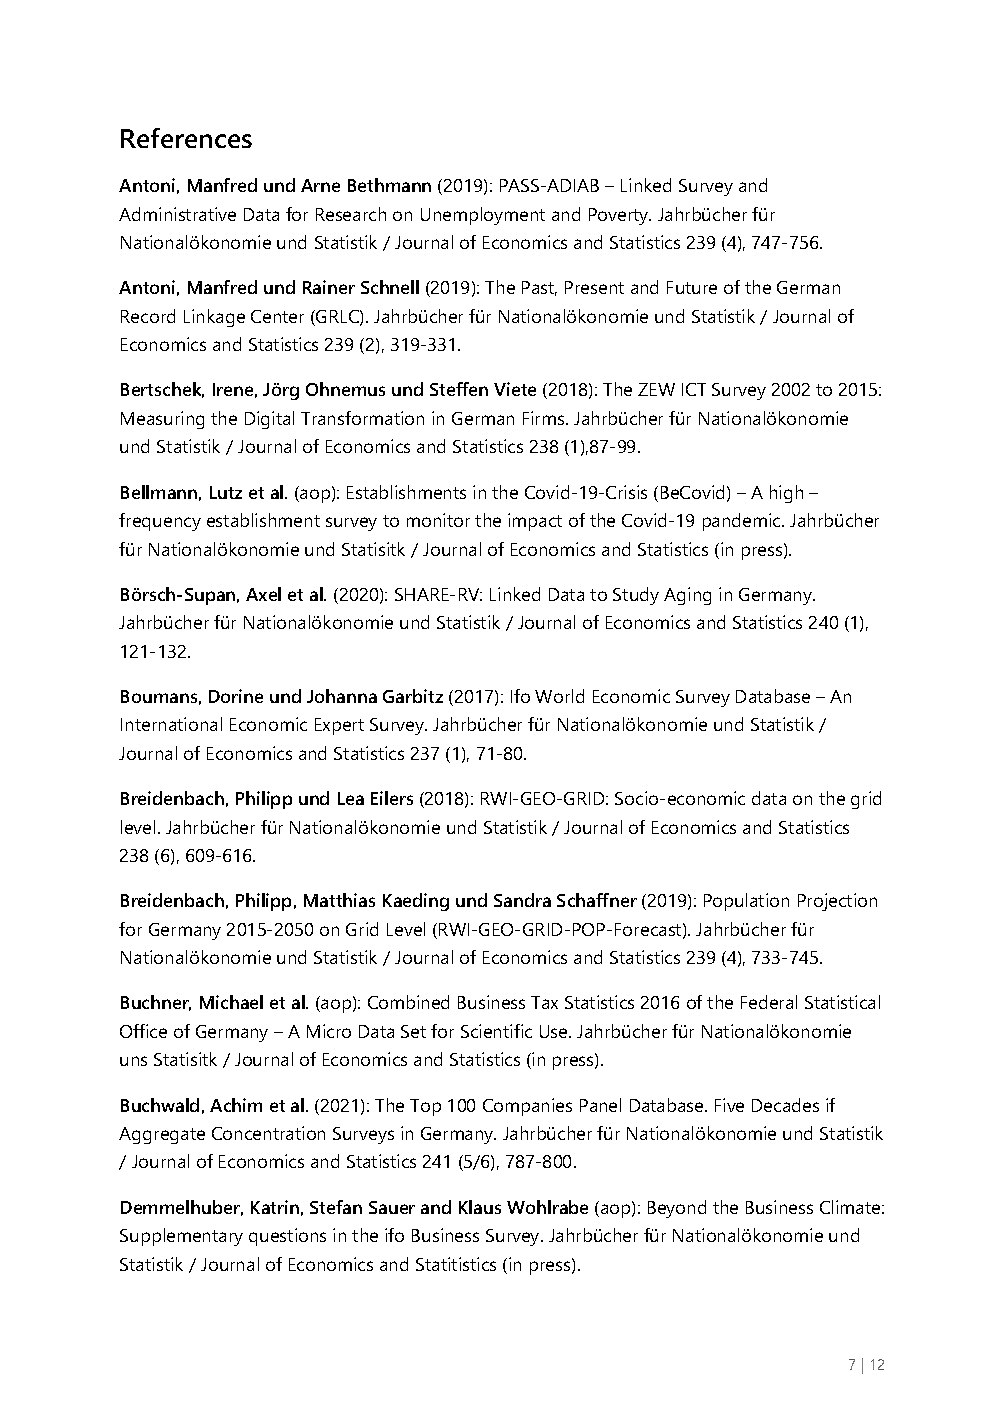  What do you see at coordinates (186, 138) in the screenshot?
I see `References` at bounding box center [186, 138].
